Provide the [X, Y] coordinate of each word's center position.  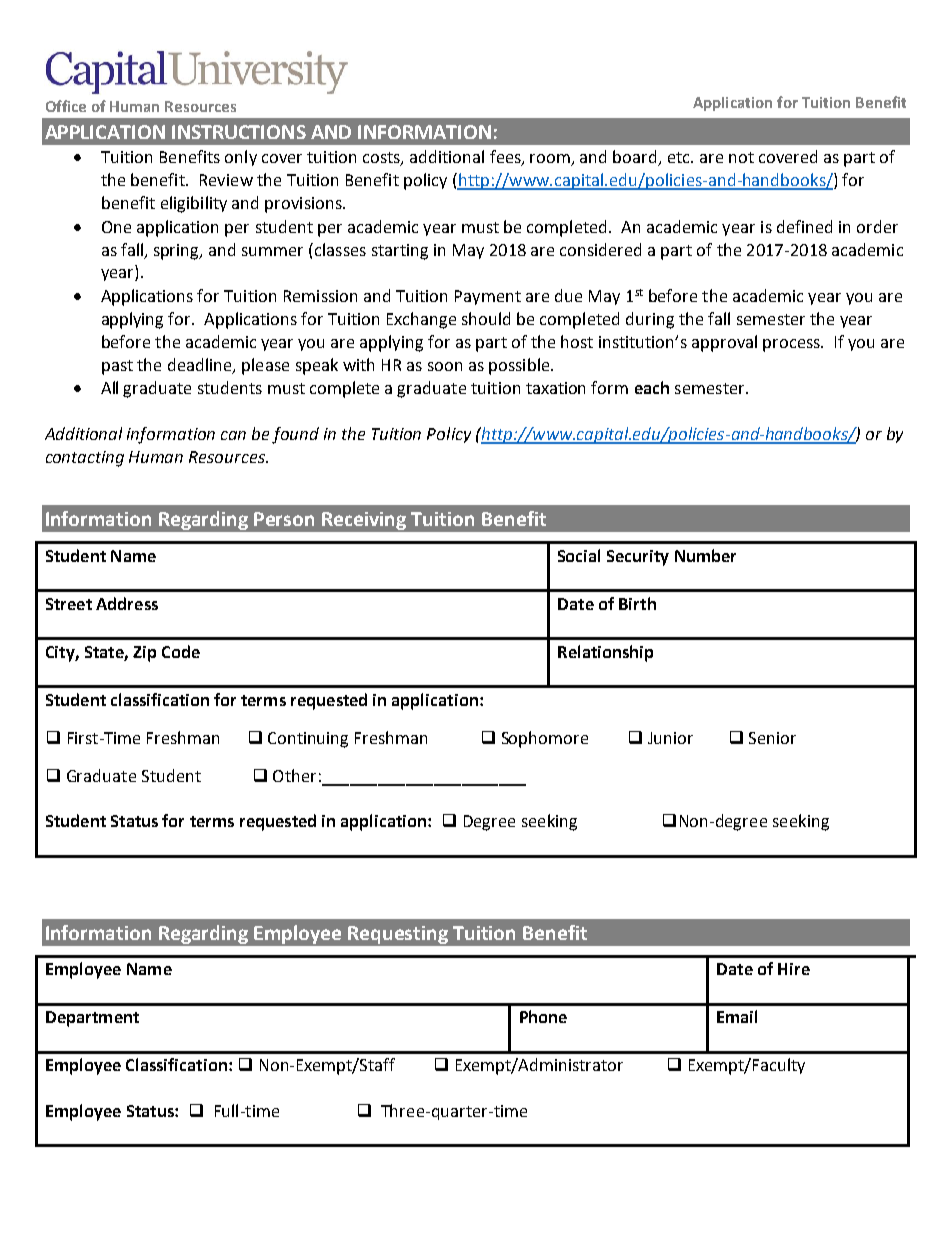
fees [506, 158]
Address [127, 603]
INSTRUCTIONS [239, 132]
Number [705, 555]
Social [579, 555]
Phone [543, 1016]
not [741, 157]
